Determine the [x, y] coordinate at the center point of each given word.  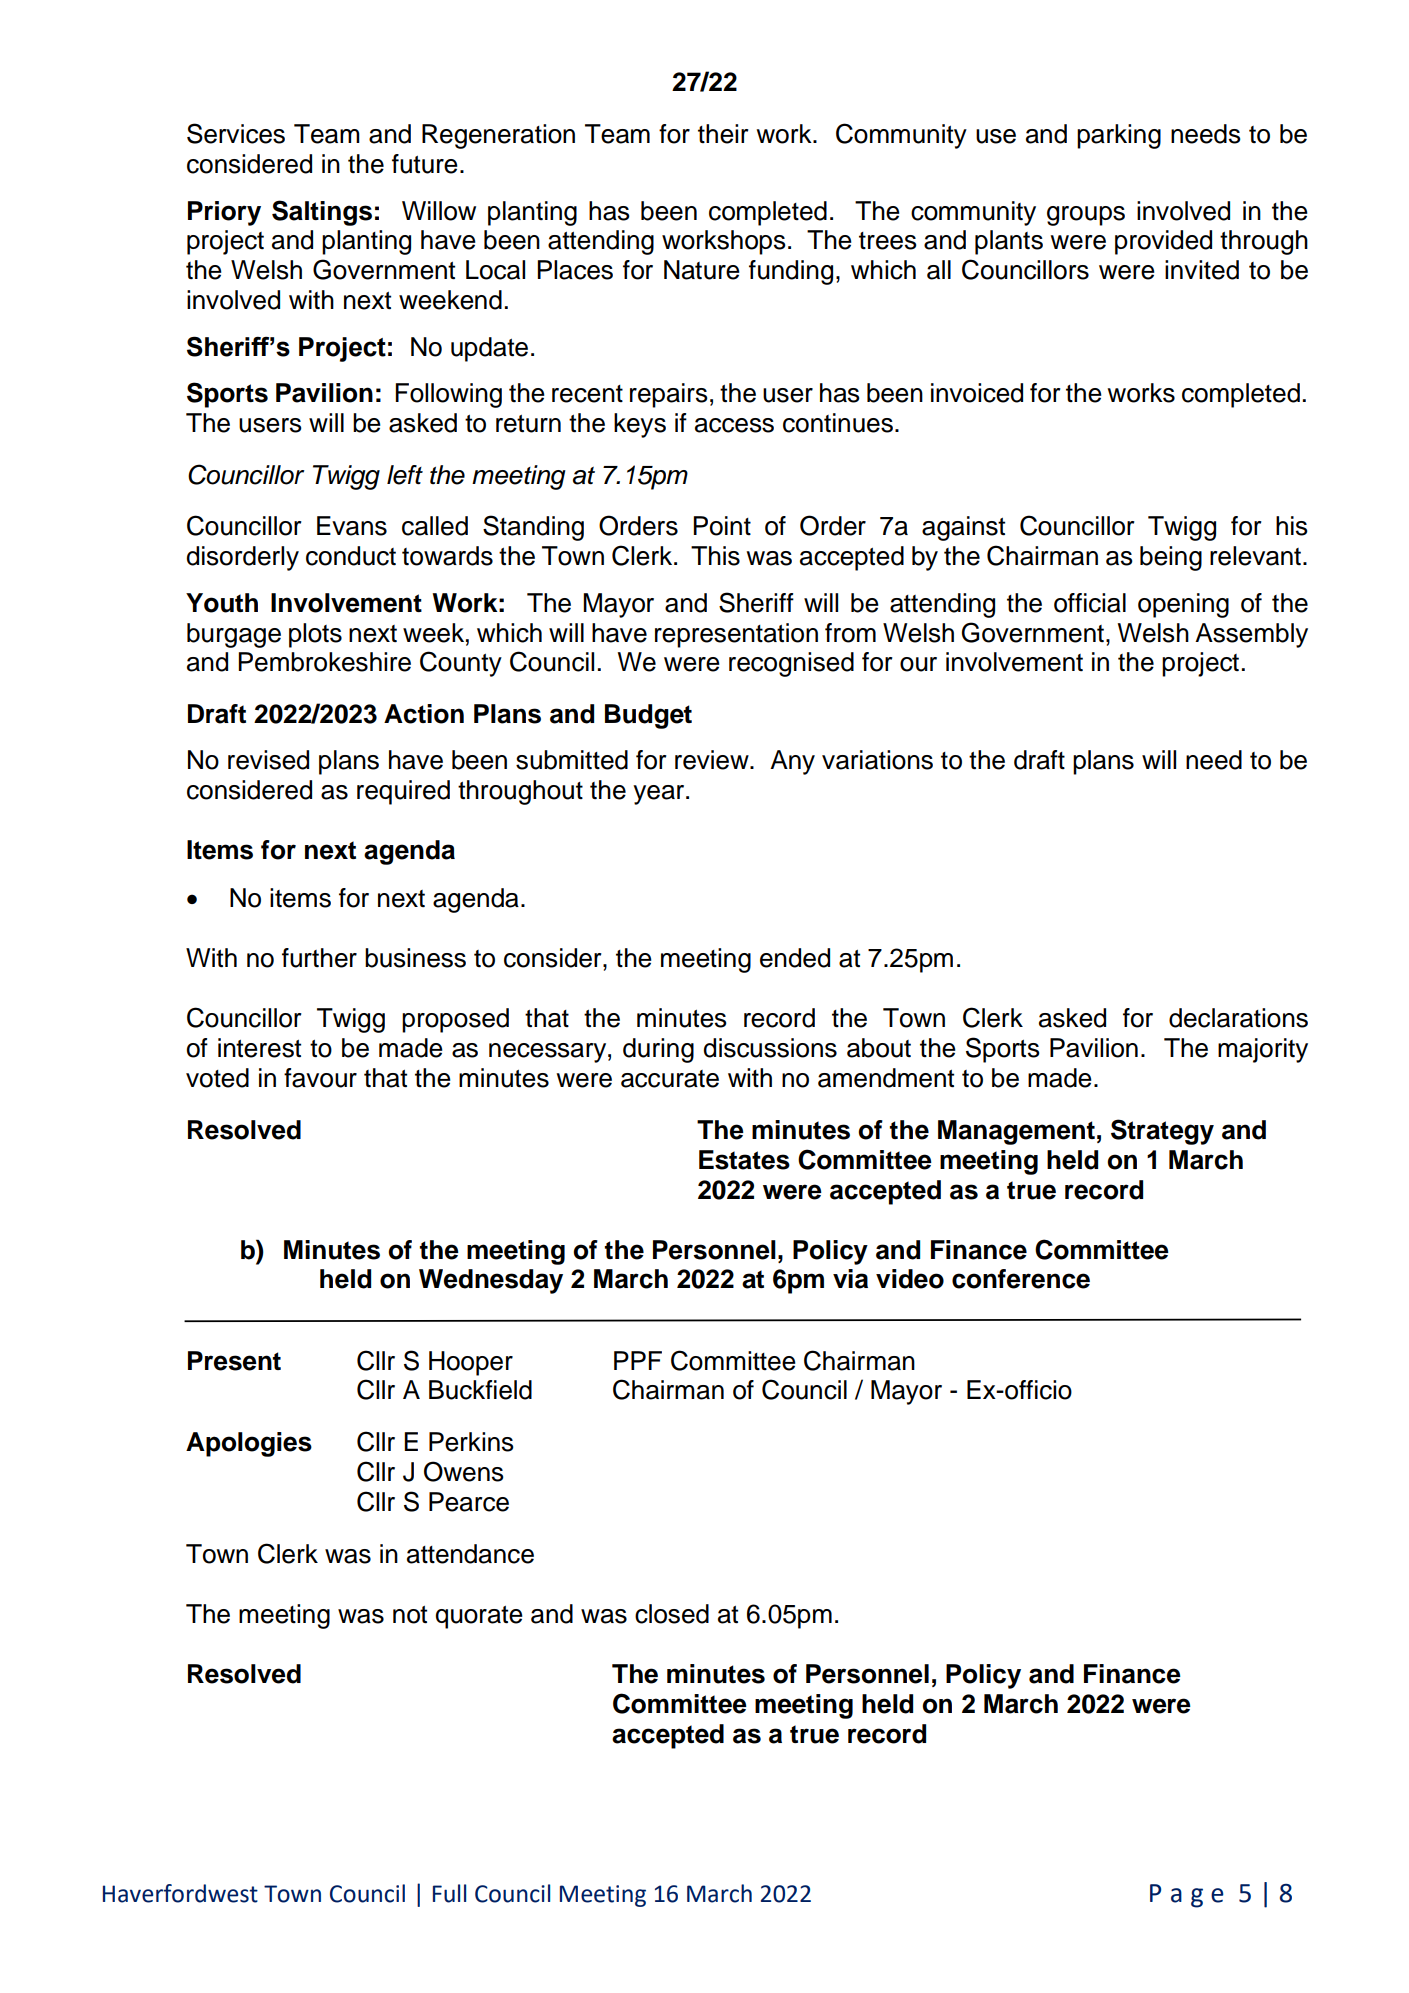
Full [449, 1893]
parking [1119, 136]
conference [1021, 1279]
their [723, 134]
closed [672, 1614]
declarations [1238, 1018]
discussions [770, 1048]
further [319, 958]
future [425, 164]
